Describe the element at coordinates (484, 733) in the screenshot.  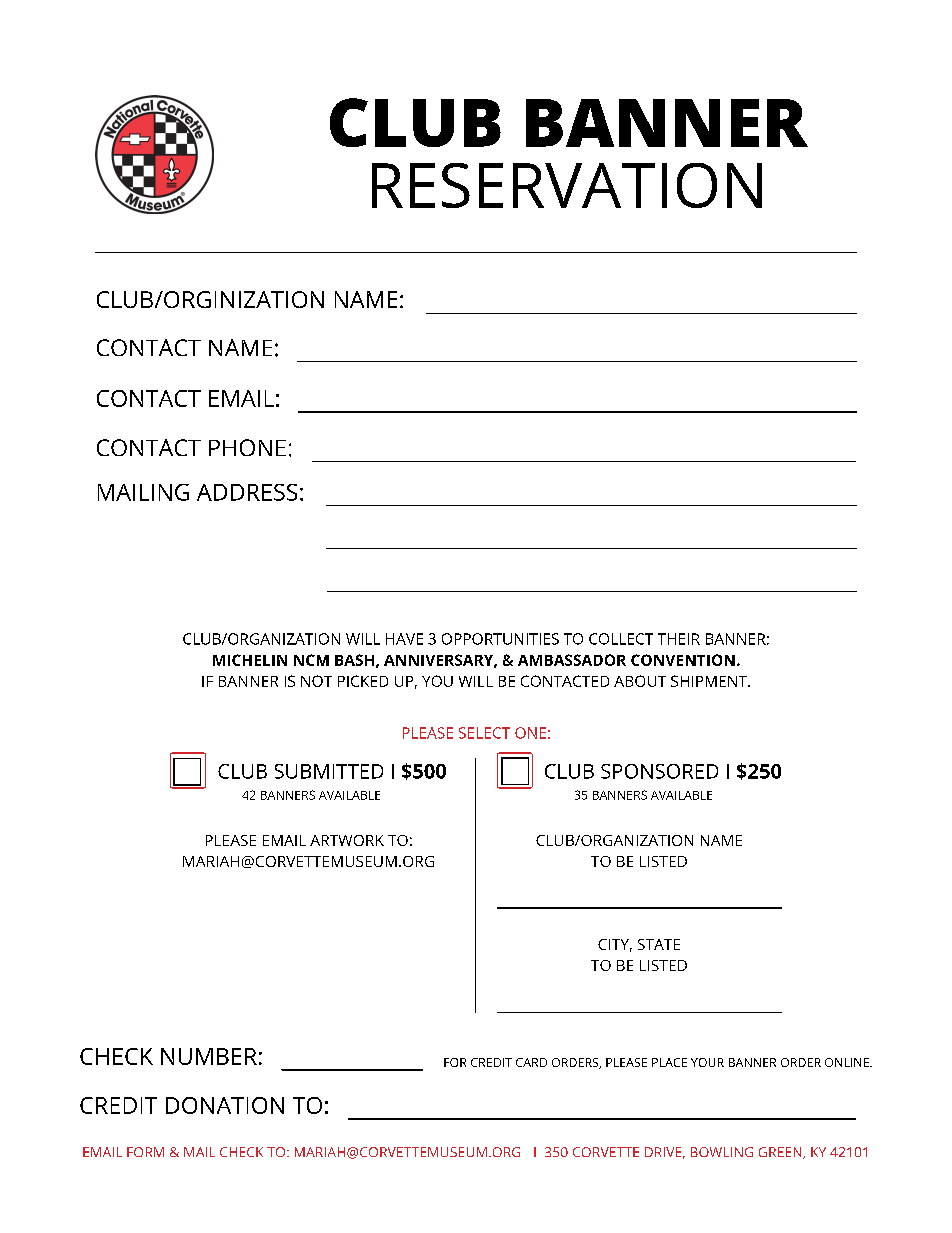
I see `SELECT` at that location.
